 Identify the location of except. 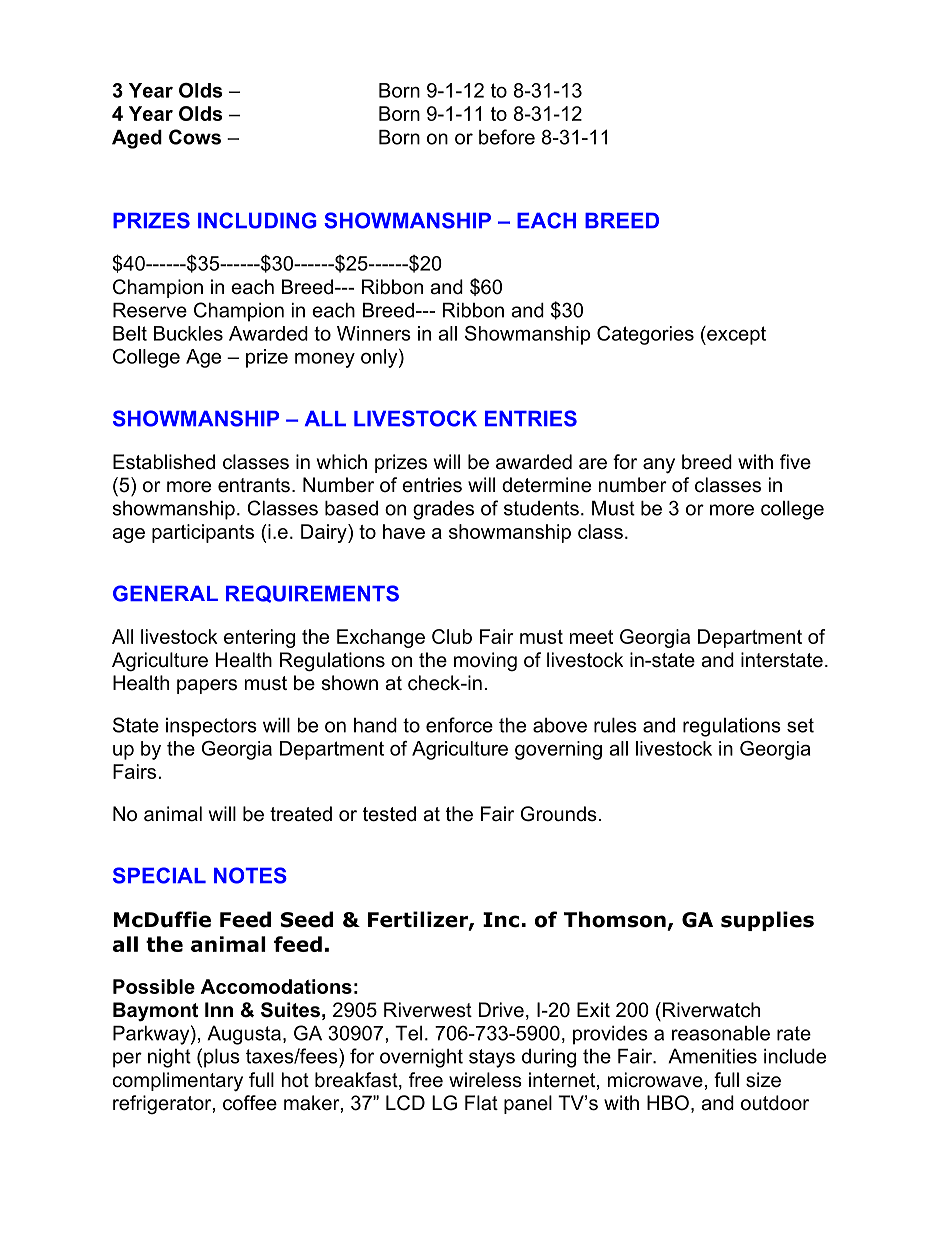
(735, 335).
